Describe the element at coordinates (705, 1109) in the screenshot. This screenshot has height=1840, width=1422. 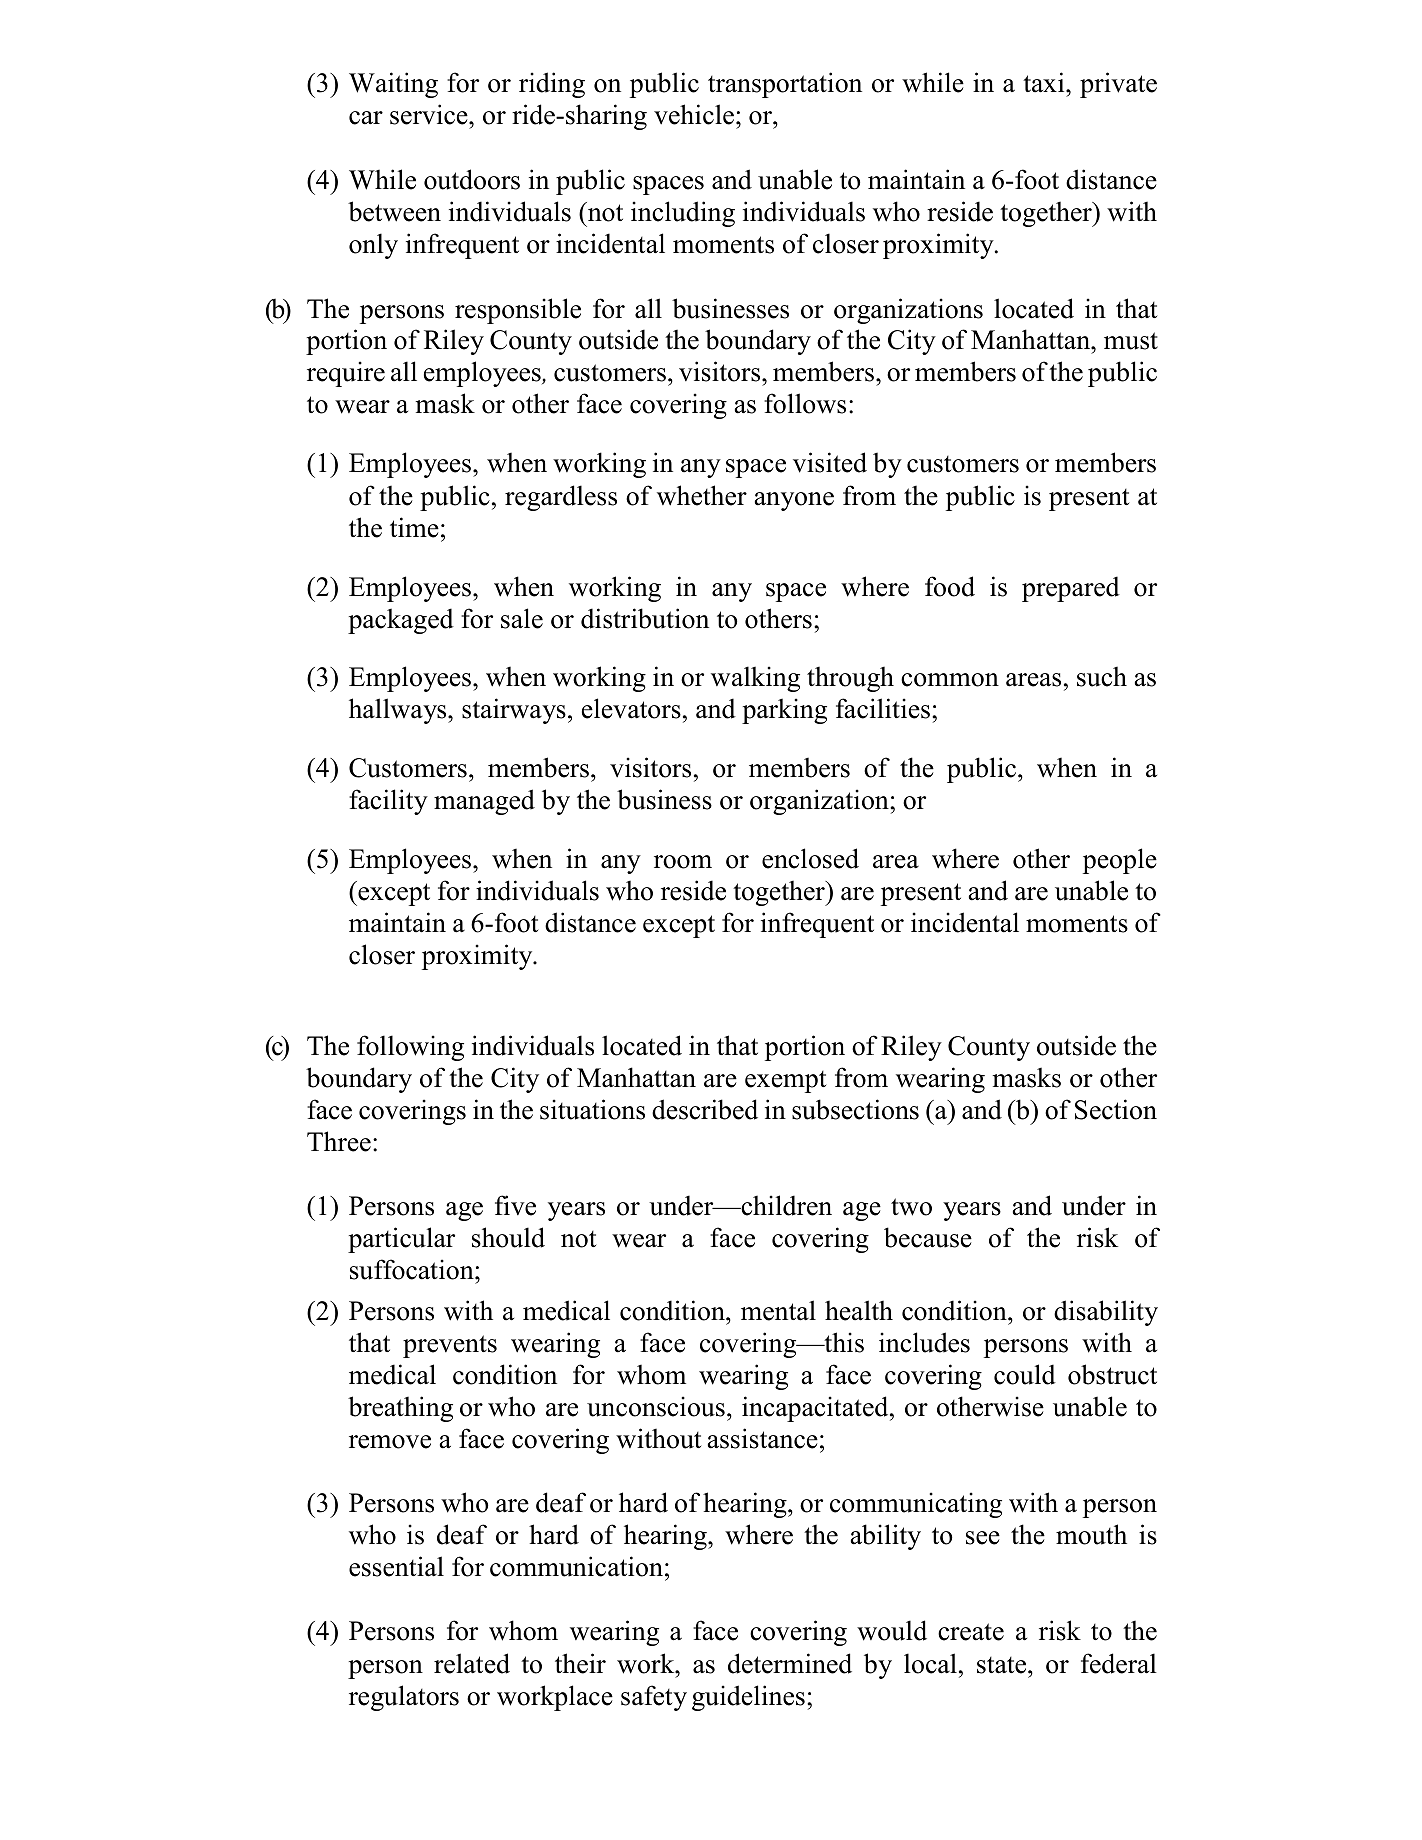
I see `described` at that location.
